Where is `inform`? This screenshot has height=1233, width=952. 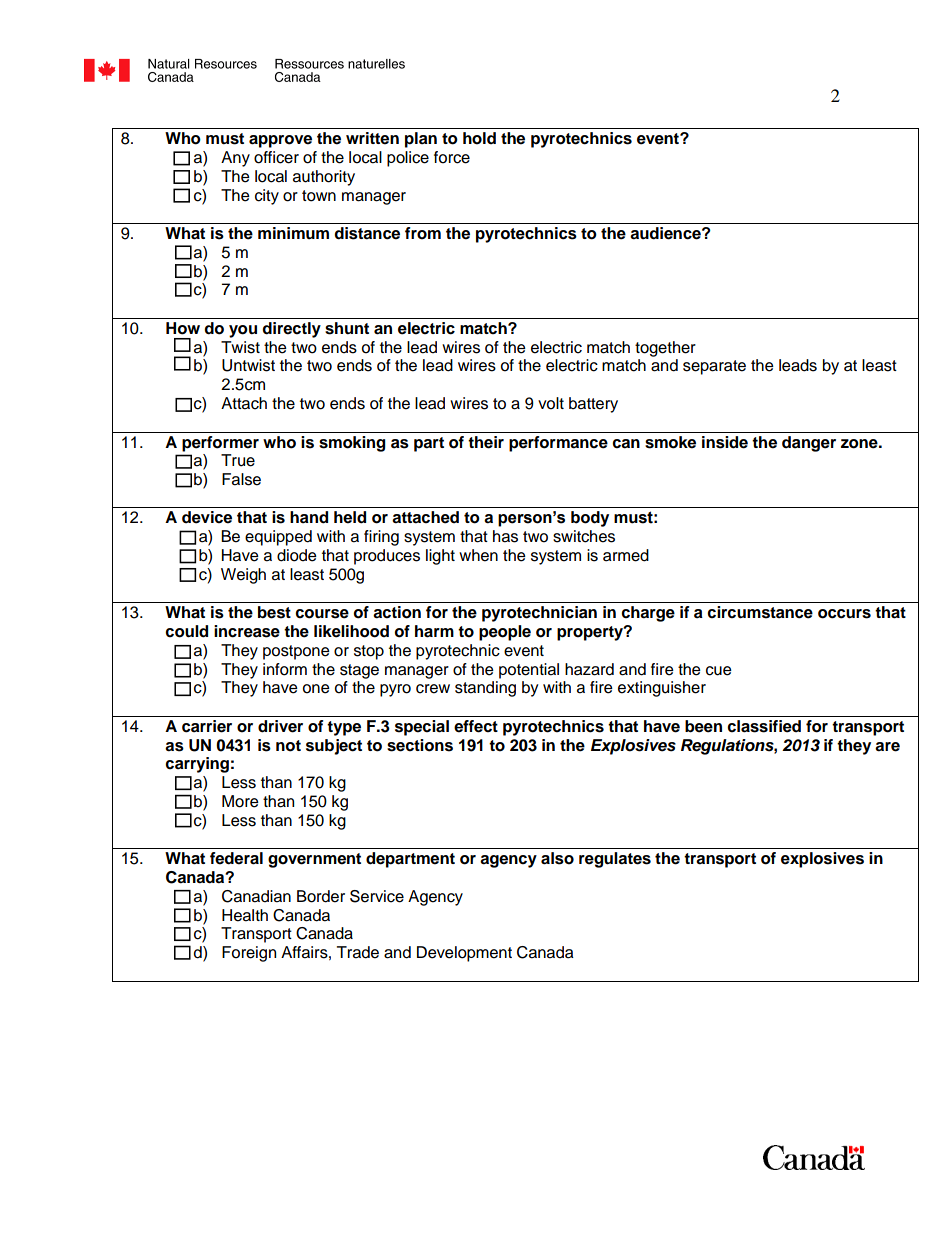 inform is located at coordinates (285, 669).
